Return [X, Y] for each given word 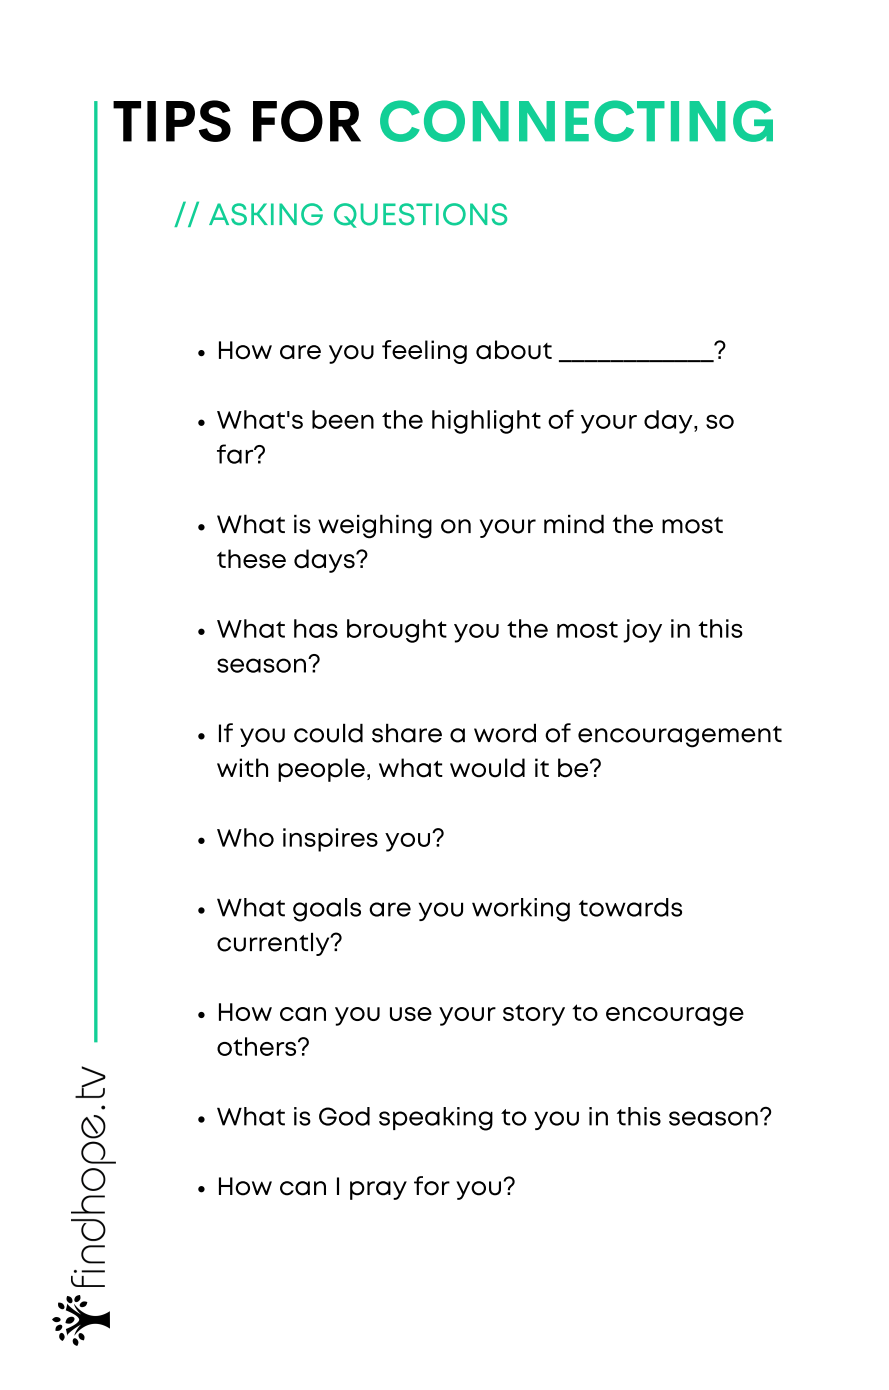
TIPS [172, 121]
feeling [424, 352]
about [514, 350]
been [343, 419]
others [258, 1046]
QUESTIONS [420, 215]
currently [274, 944]
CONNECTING [576, 121]
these [251, 559]
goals [327, 910]
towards [630, 907]
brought [397, 631]
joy [642, 631]
